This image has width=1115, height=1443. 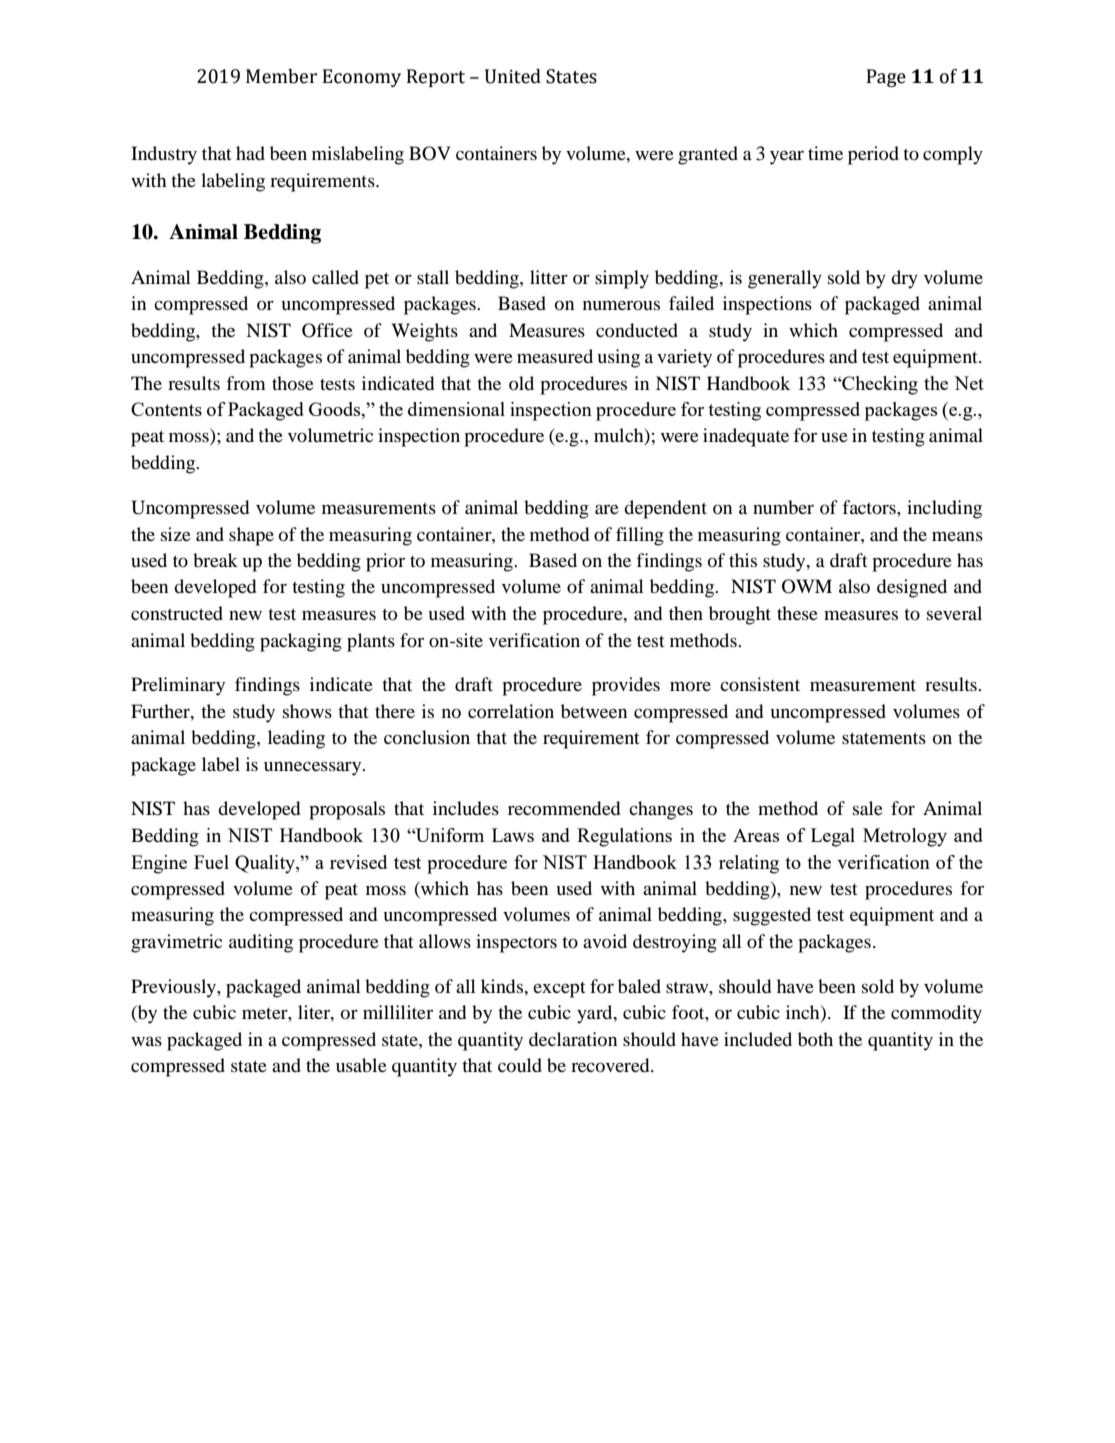 What do you see at coordinates (296, 739) in the image?
I see `leading` at bounding box center [296, 739].
